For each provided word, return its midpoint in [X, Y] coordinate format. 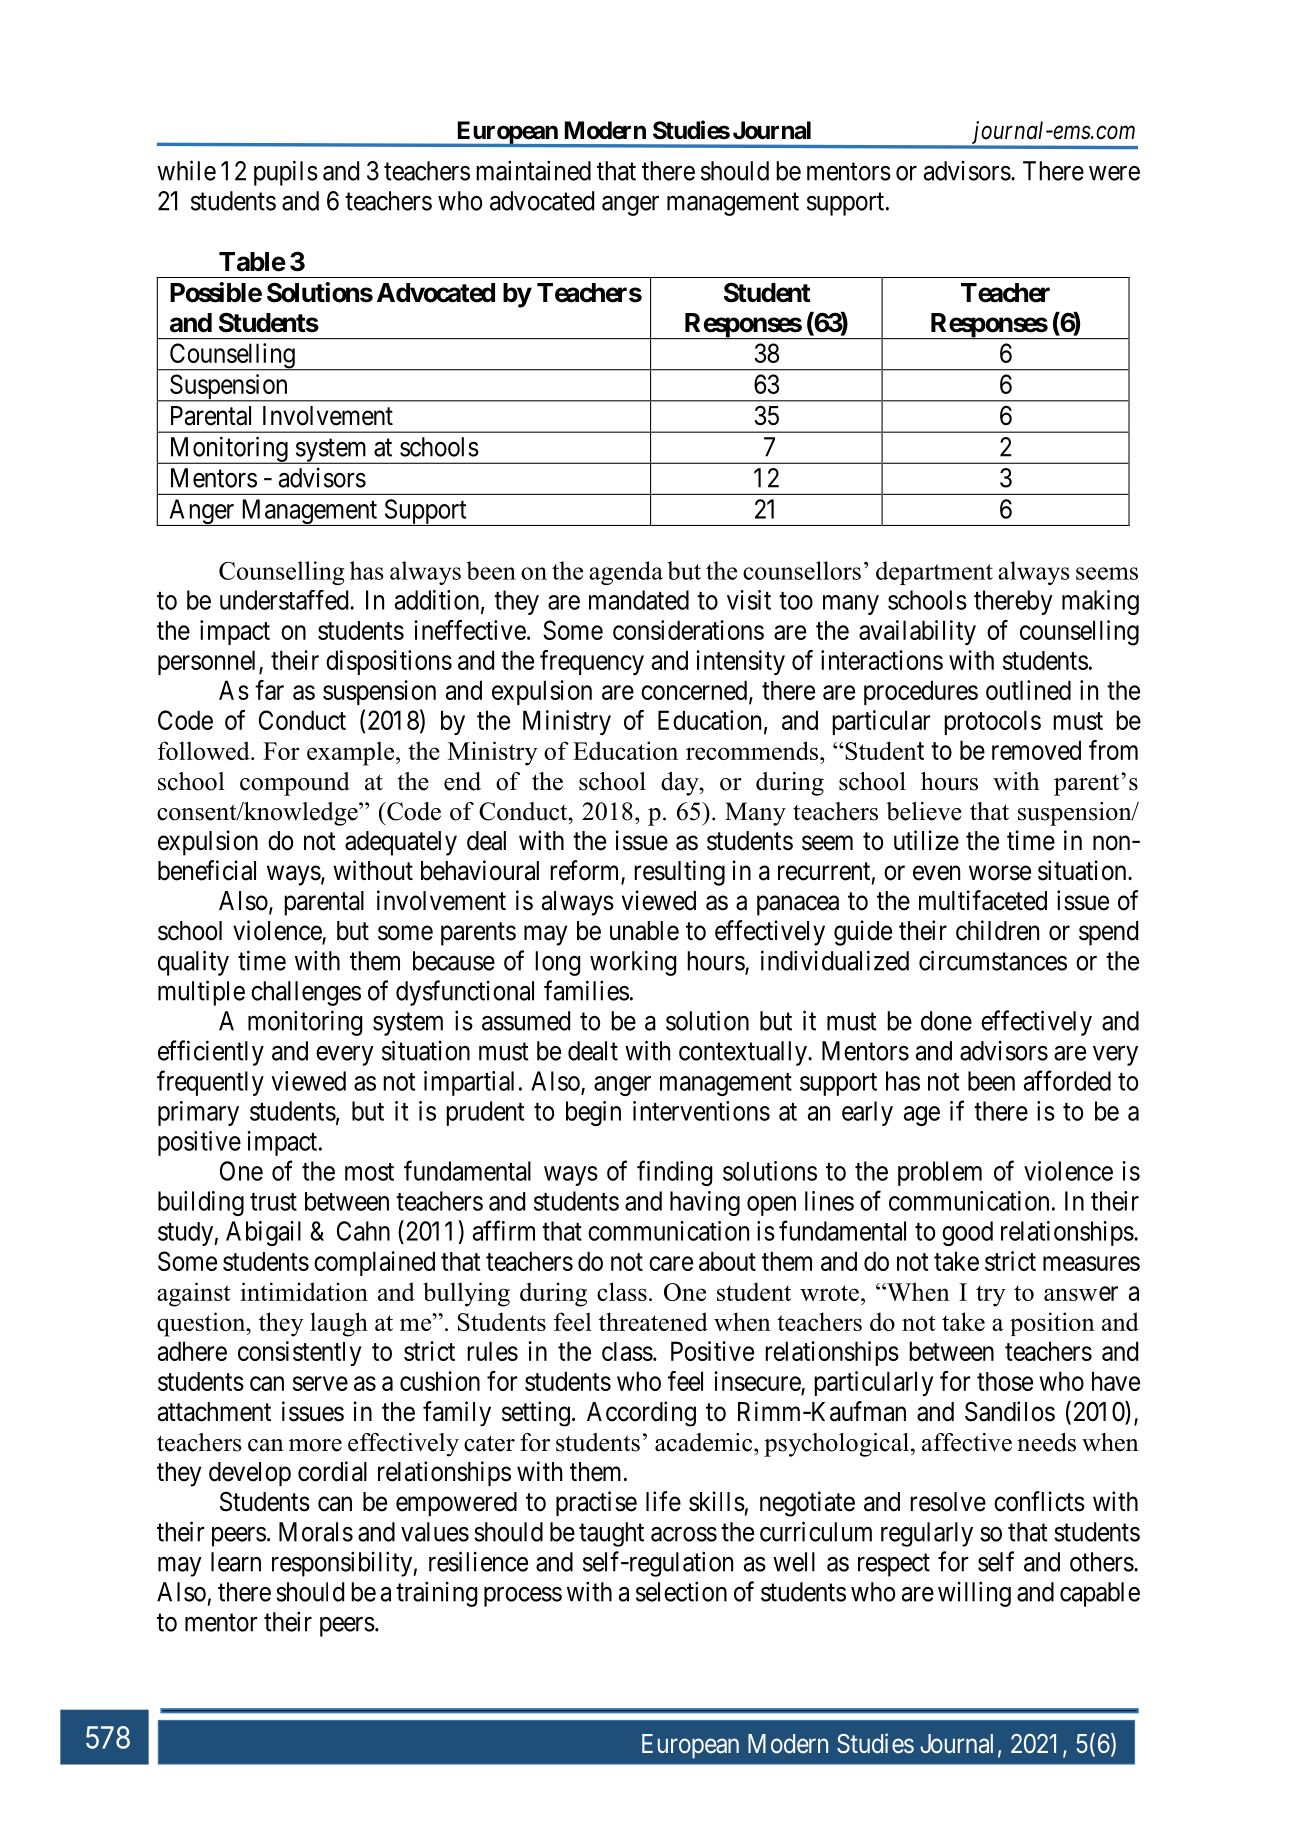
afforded [1067, 1080]
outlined [1028, 690]
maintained [533, 170]
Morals [316, 1532]
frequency [592, 662]
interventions [701, 1111]
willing [974, 1594]
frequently [210, 1083]
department [934, 573]
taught [611, 1534]
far [269, 690]
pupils [286, 173]
